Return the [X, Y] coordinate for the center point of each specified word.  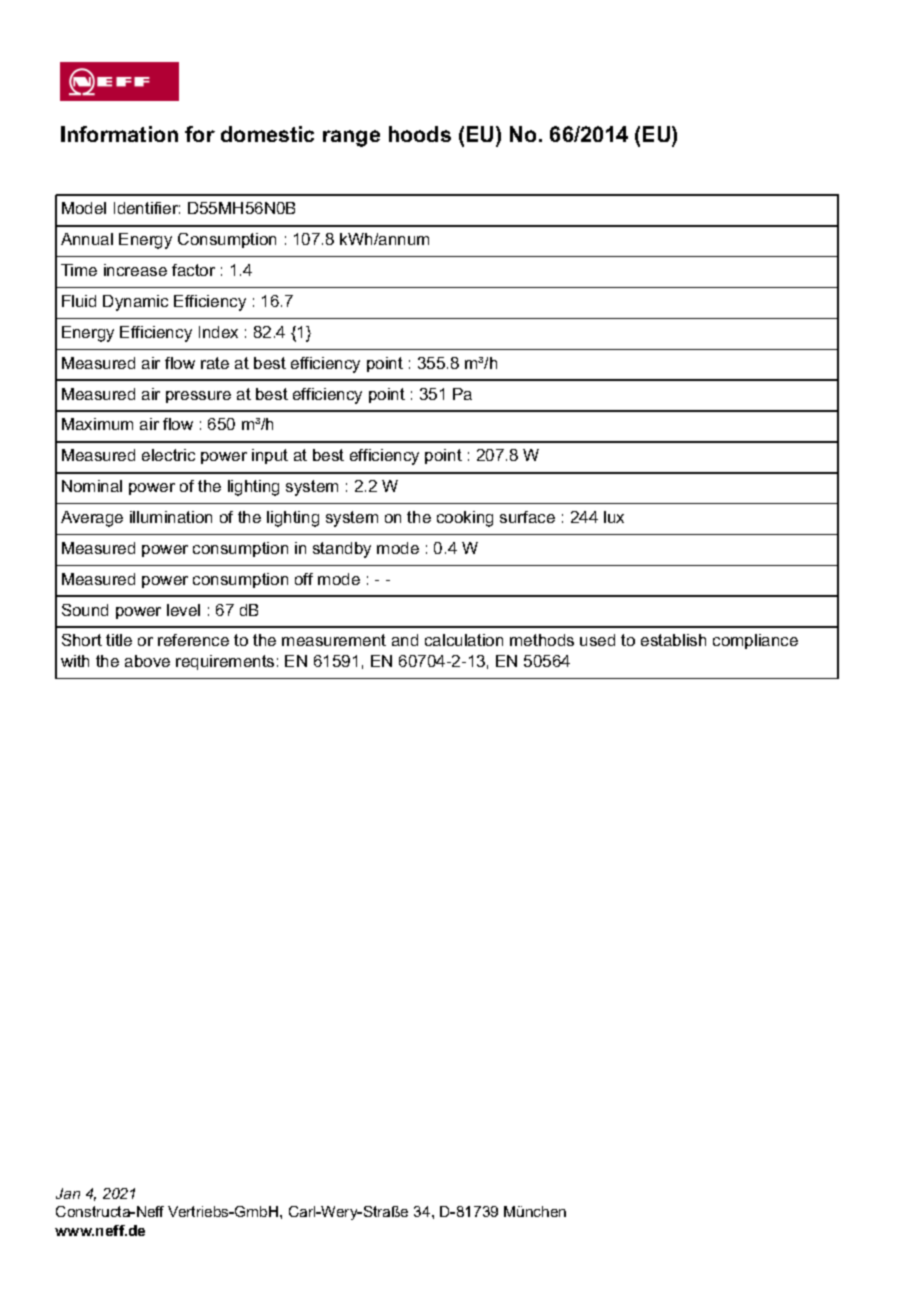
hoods [420, 134]
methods [542, 640]
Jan [68, 1193]
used [597, 640]
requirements [225, 662]
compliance [755, 641]
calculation [464, 640]
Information [119, 134]
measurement [334, 640]
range [351, 138]
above [147, 661]
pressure [198, 397]
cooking [465, 519]
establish [673, 640]
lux [614, 517]
